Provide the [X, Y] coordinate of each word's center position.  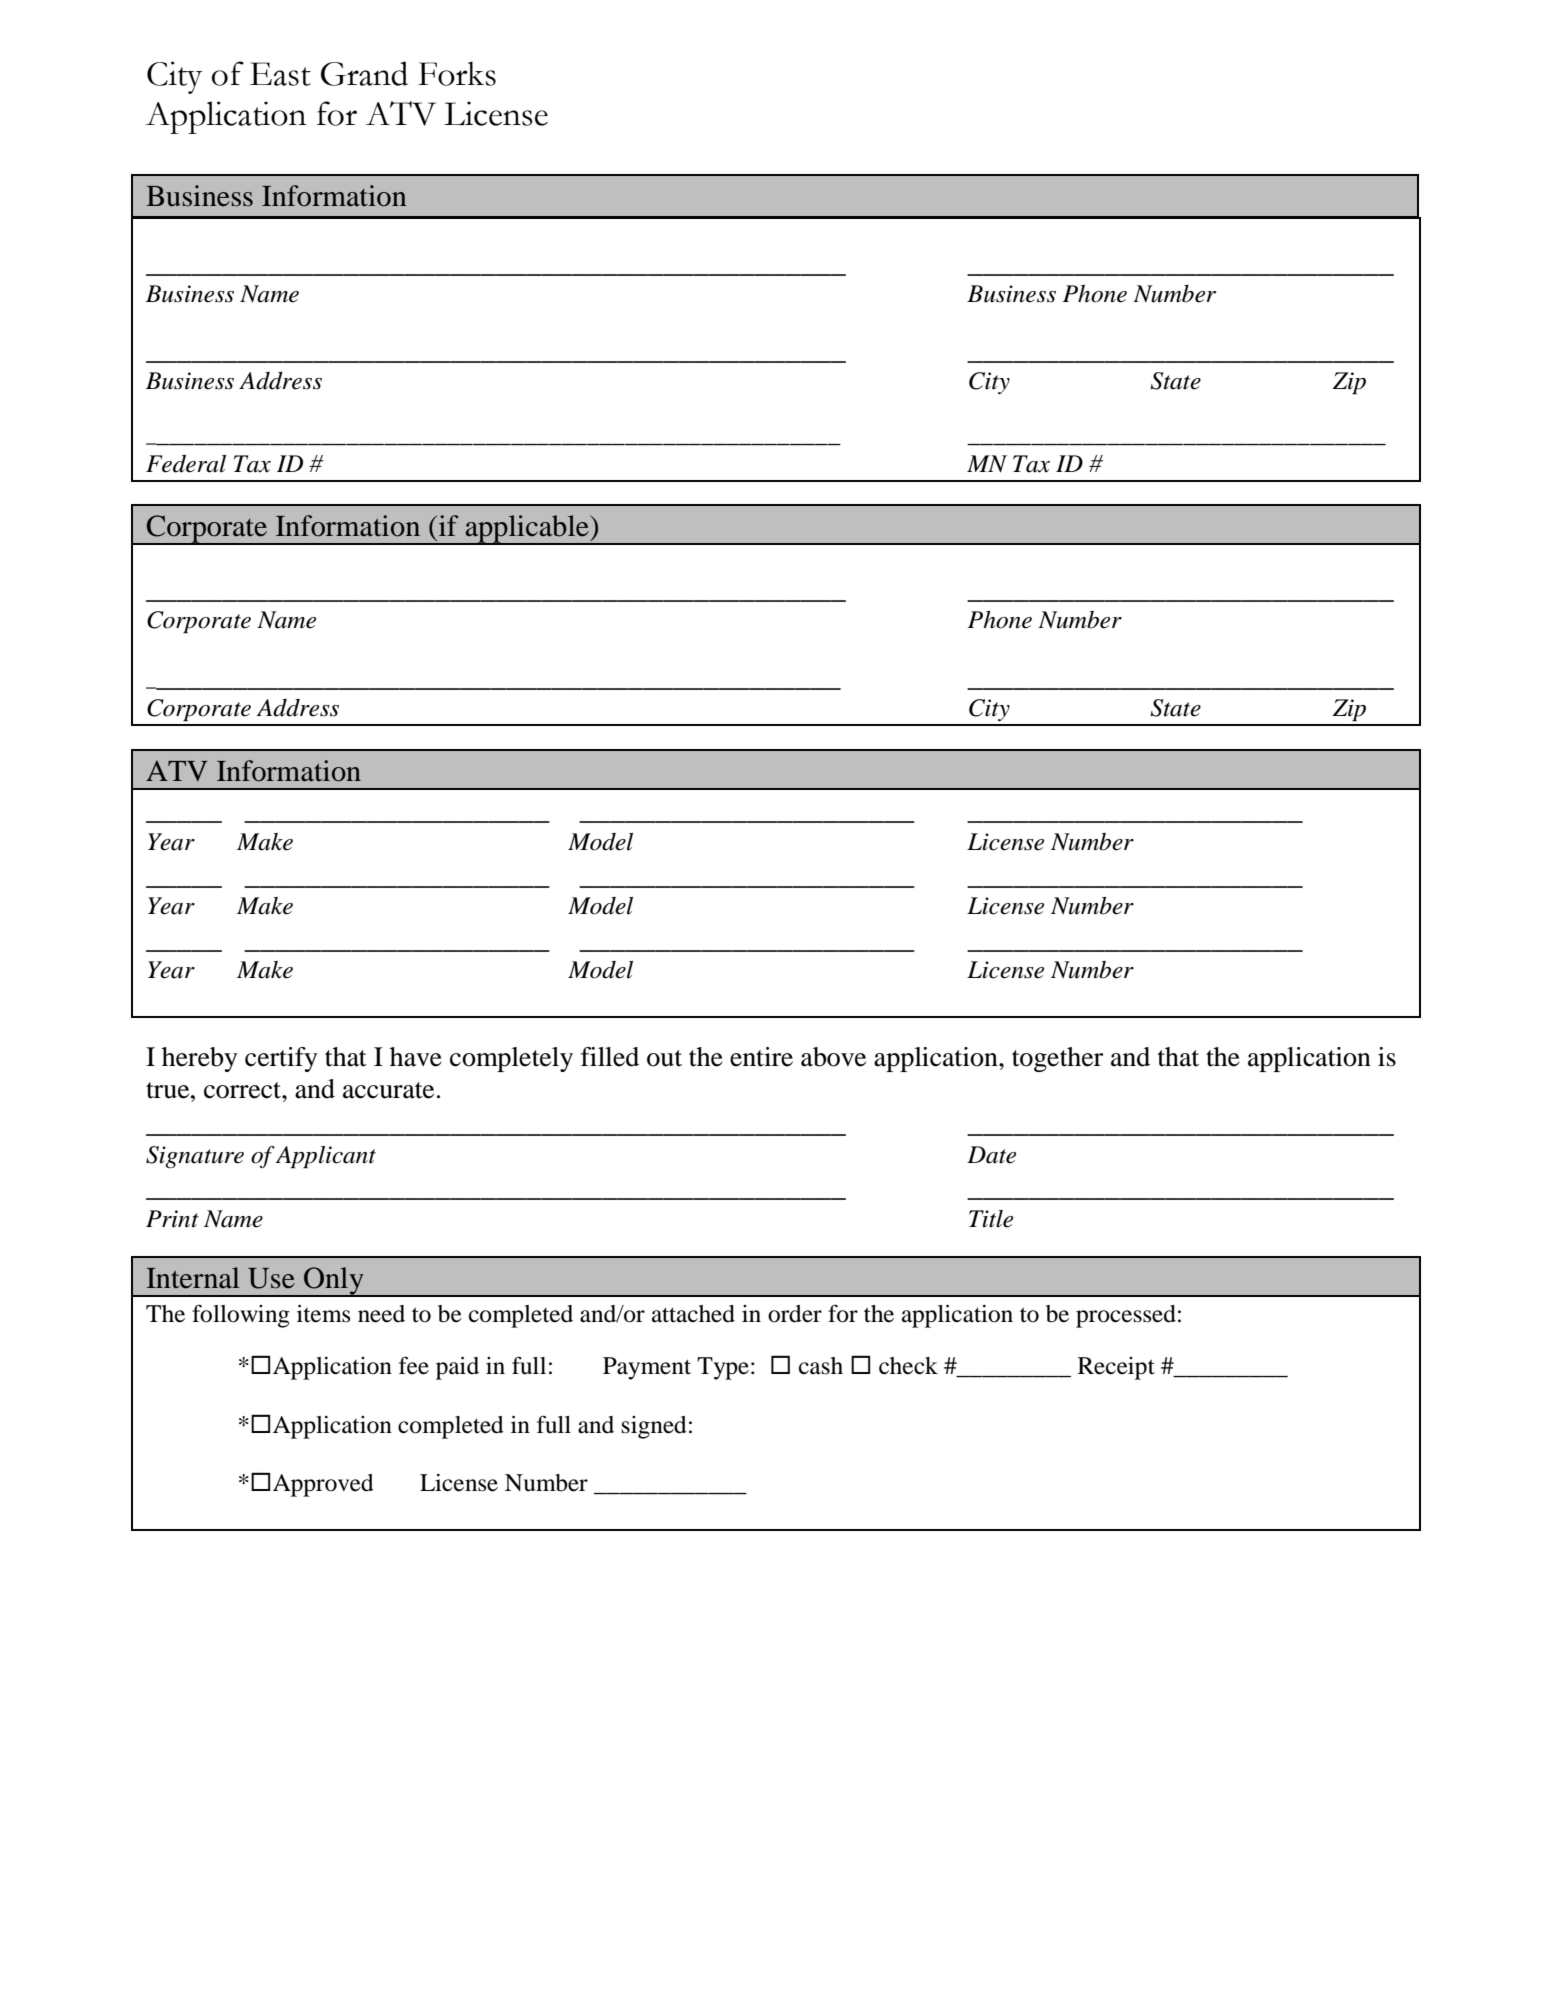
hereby [200, 1059]
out [664, 1058]
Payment [647, 1368]
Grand [364, 73]
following [241, 1316]
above [833, 1057]
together [1057, 1059]
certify [281, 1059]
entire [761, 1057]
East [280, 74]
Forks [457, 73]
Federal [186, 464]
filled [610, 1057]
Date [991, 1155]
